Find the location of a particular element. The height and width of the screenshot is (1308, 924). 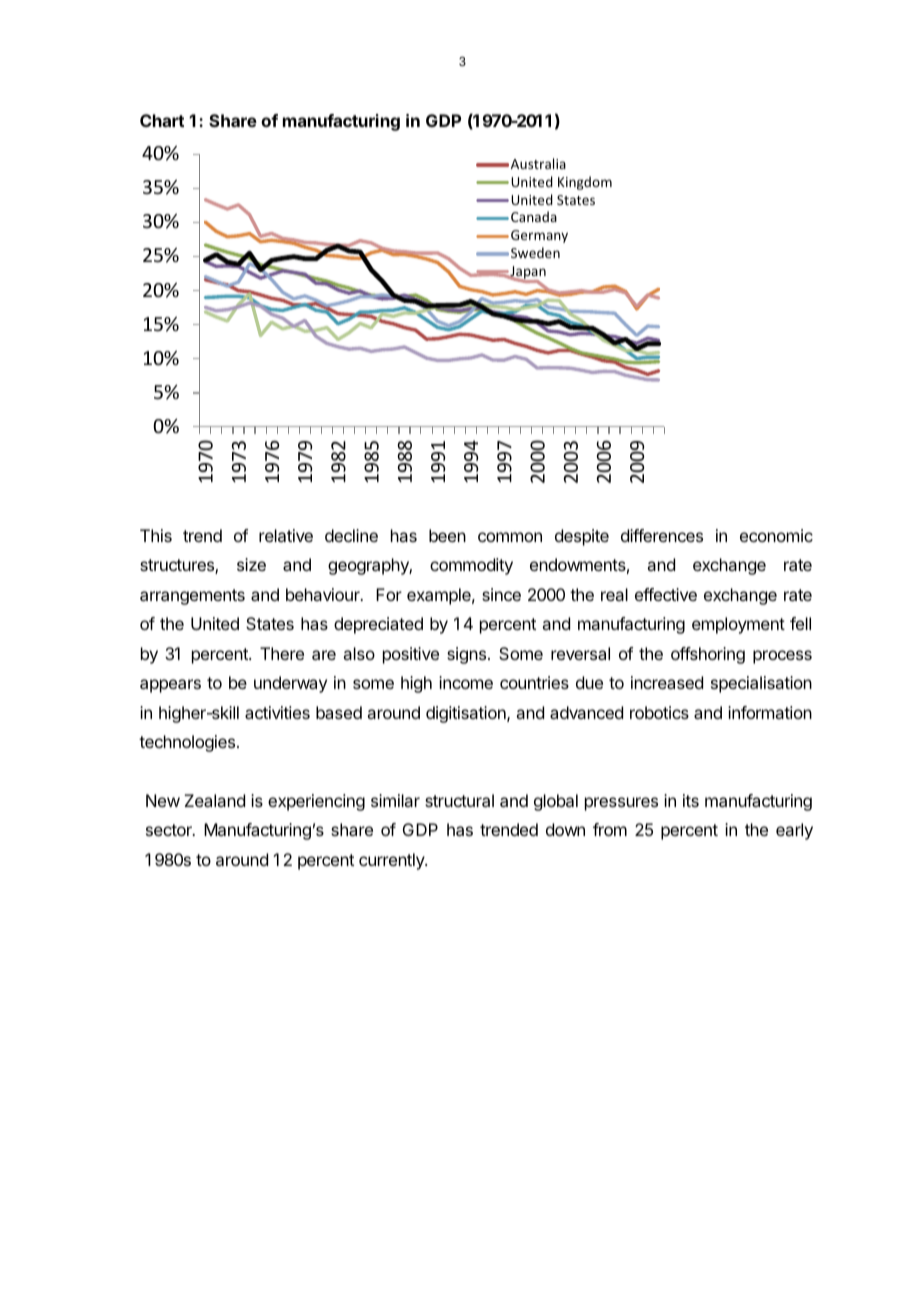

relative is located at coordinates (286, 535).
